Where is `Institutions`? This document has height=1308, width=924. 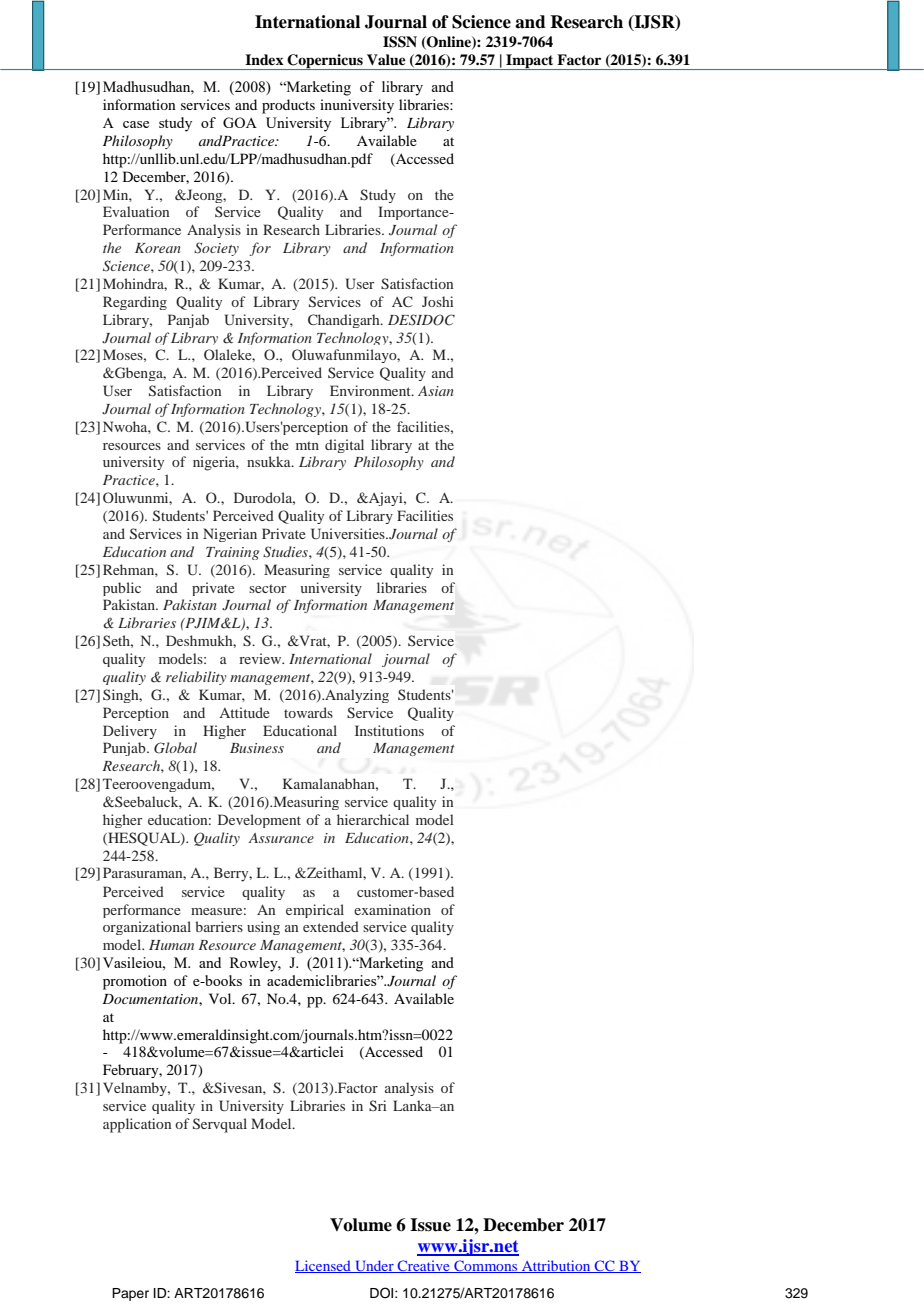 Institutions is located at coordinates (389, 730).
